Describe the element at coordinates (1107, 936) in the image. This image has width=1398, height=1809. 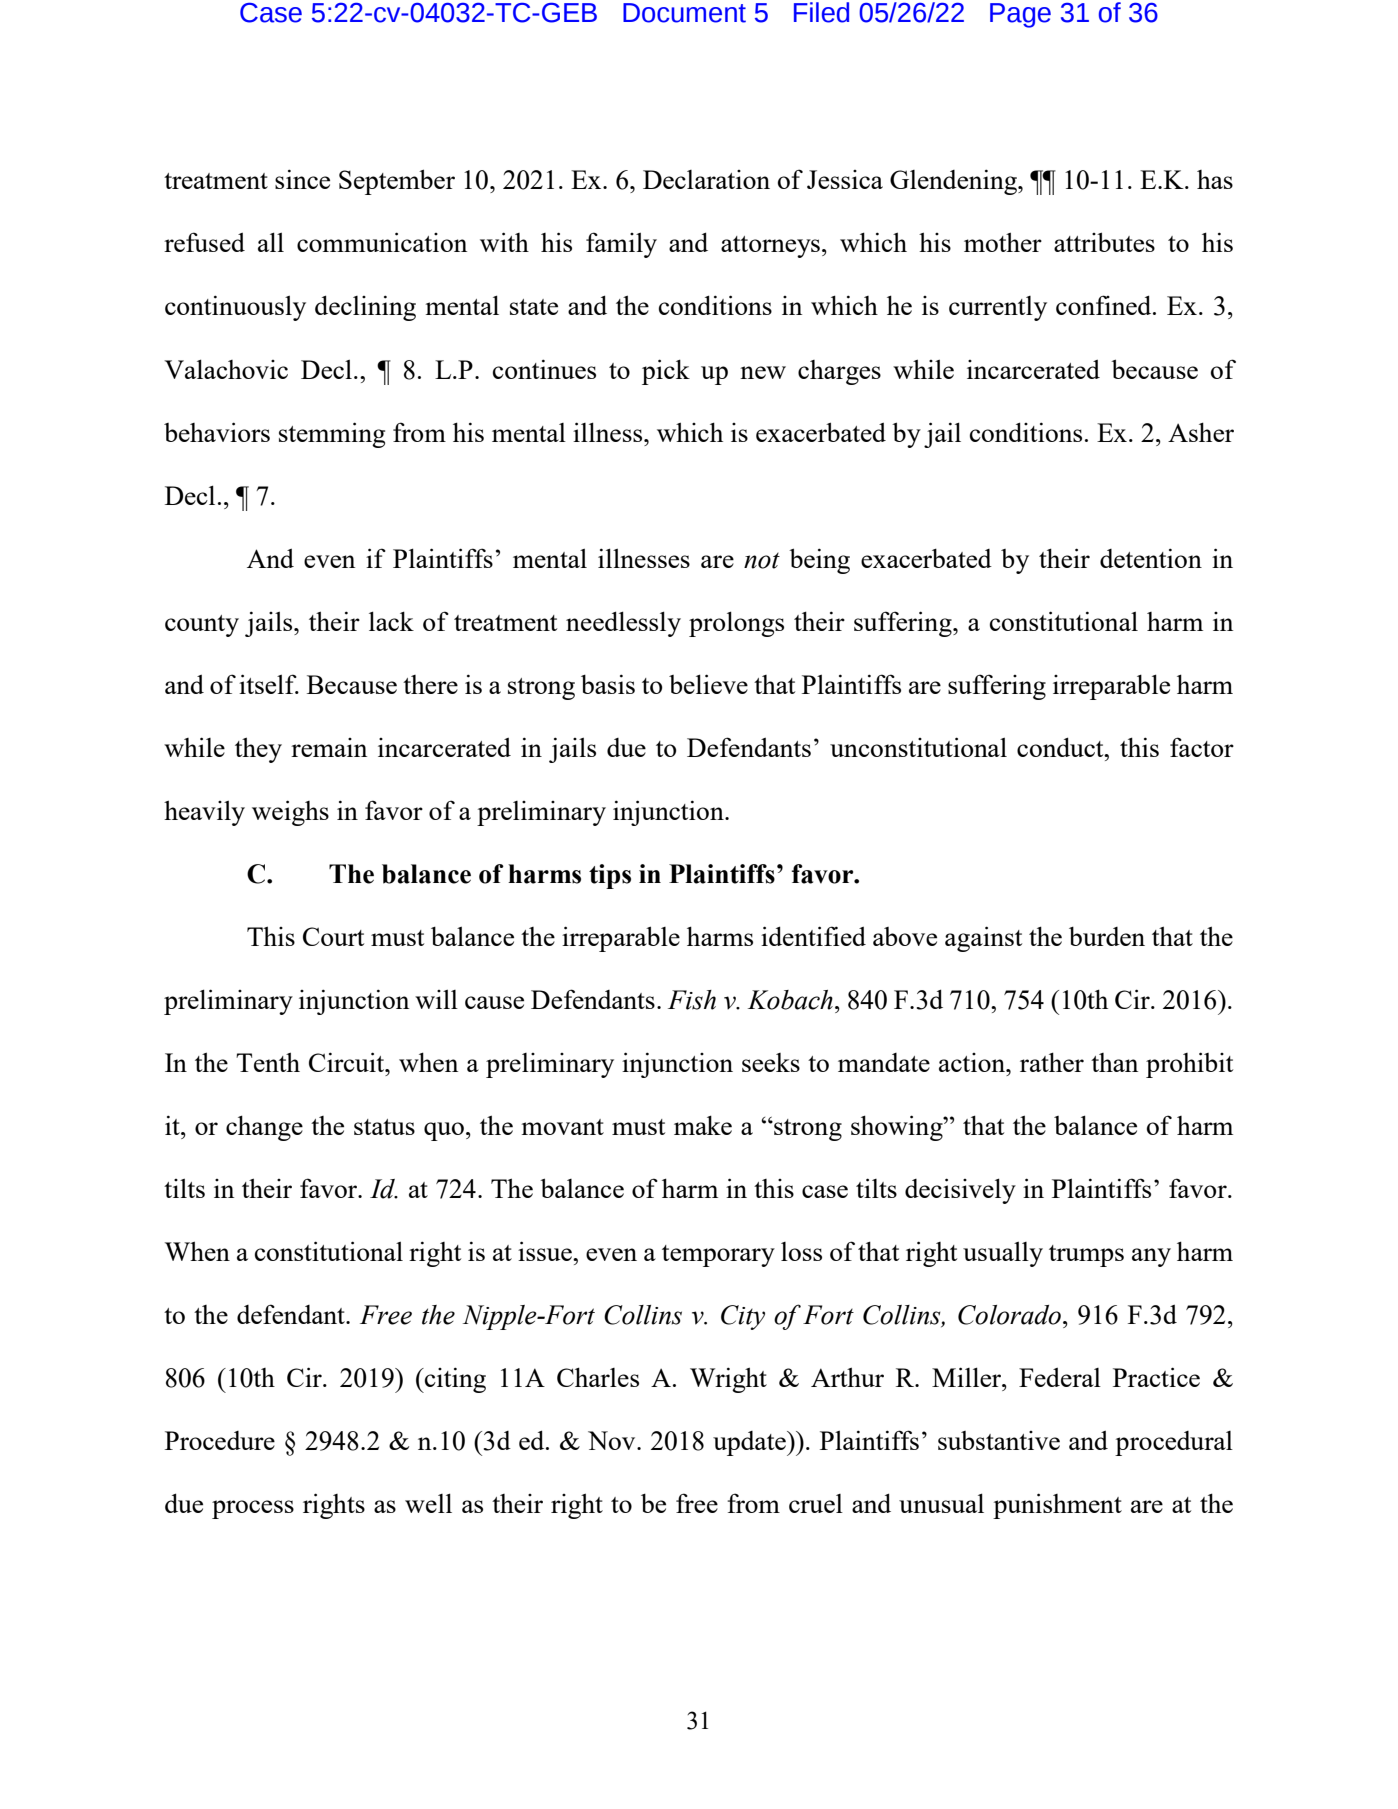
I see `burden` at that location.
